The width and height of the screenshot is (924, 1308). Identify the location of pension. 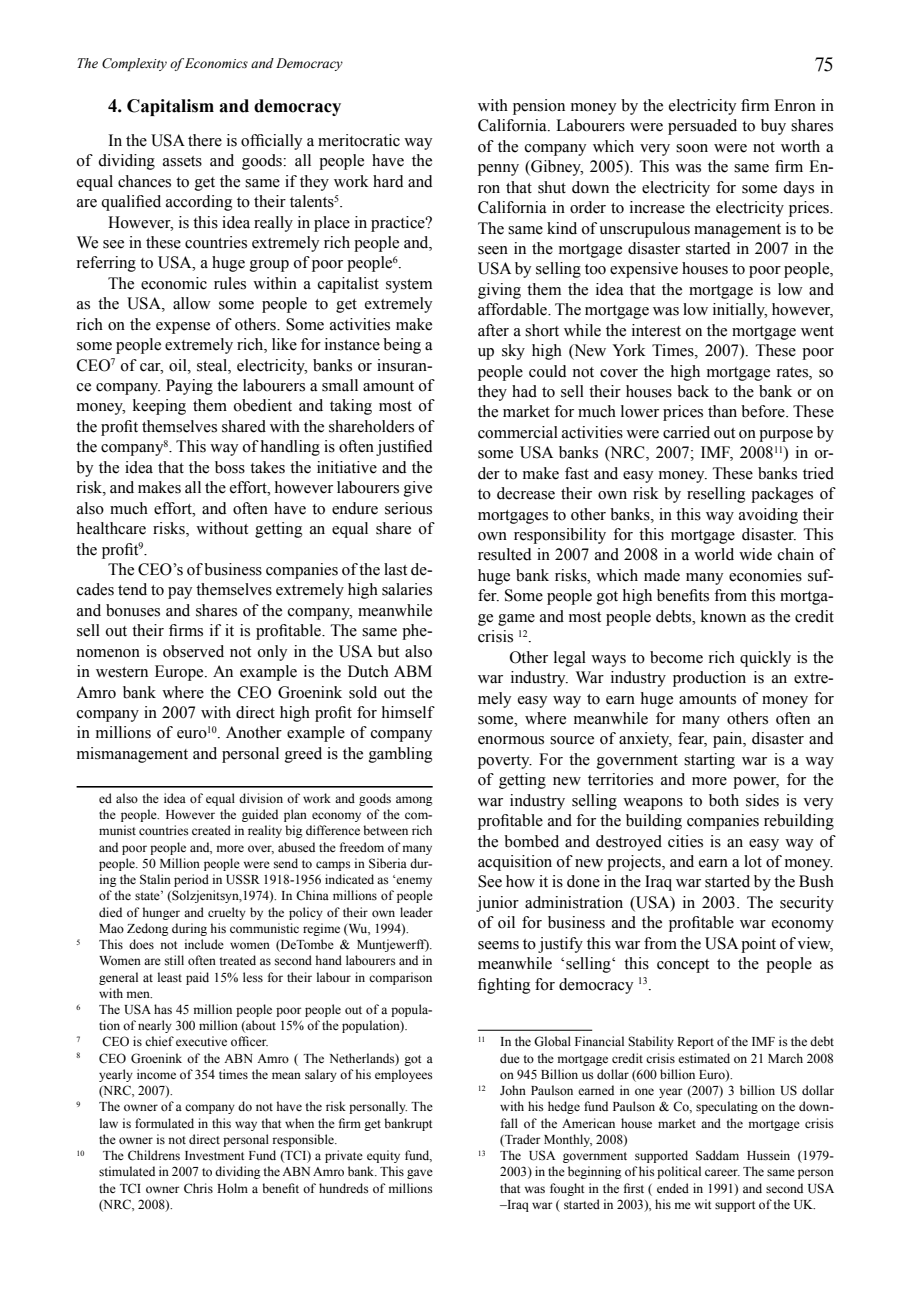
(539, 107).
